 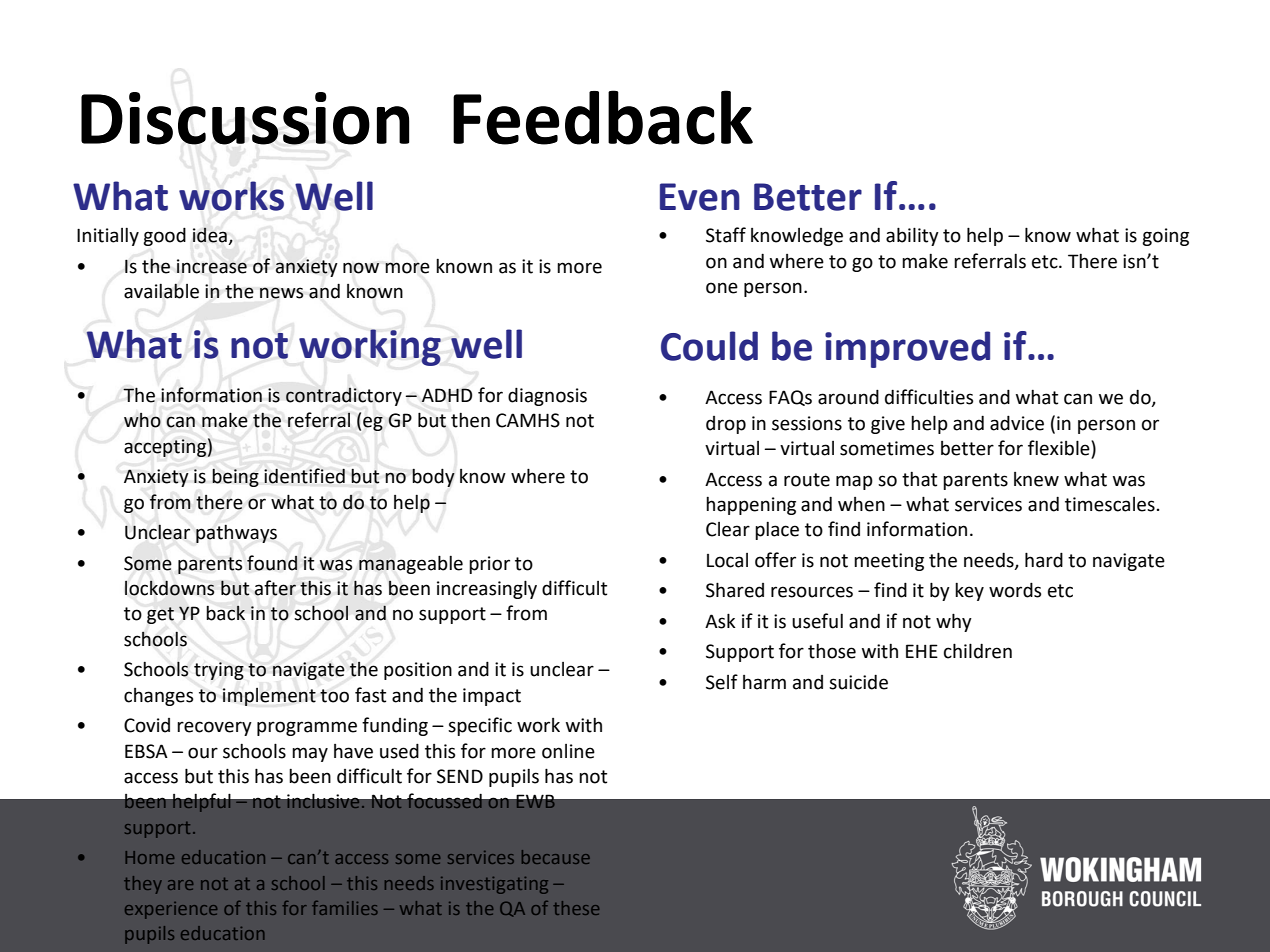 I want to click on Could, so click(x=709, y=346).
